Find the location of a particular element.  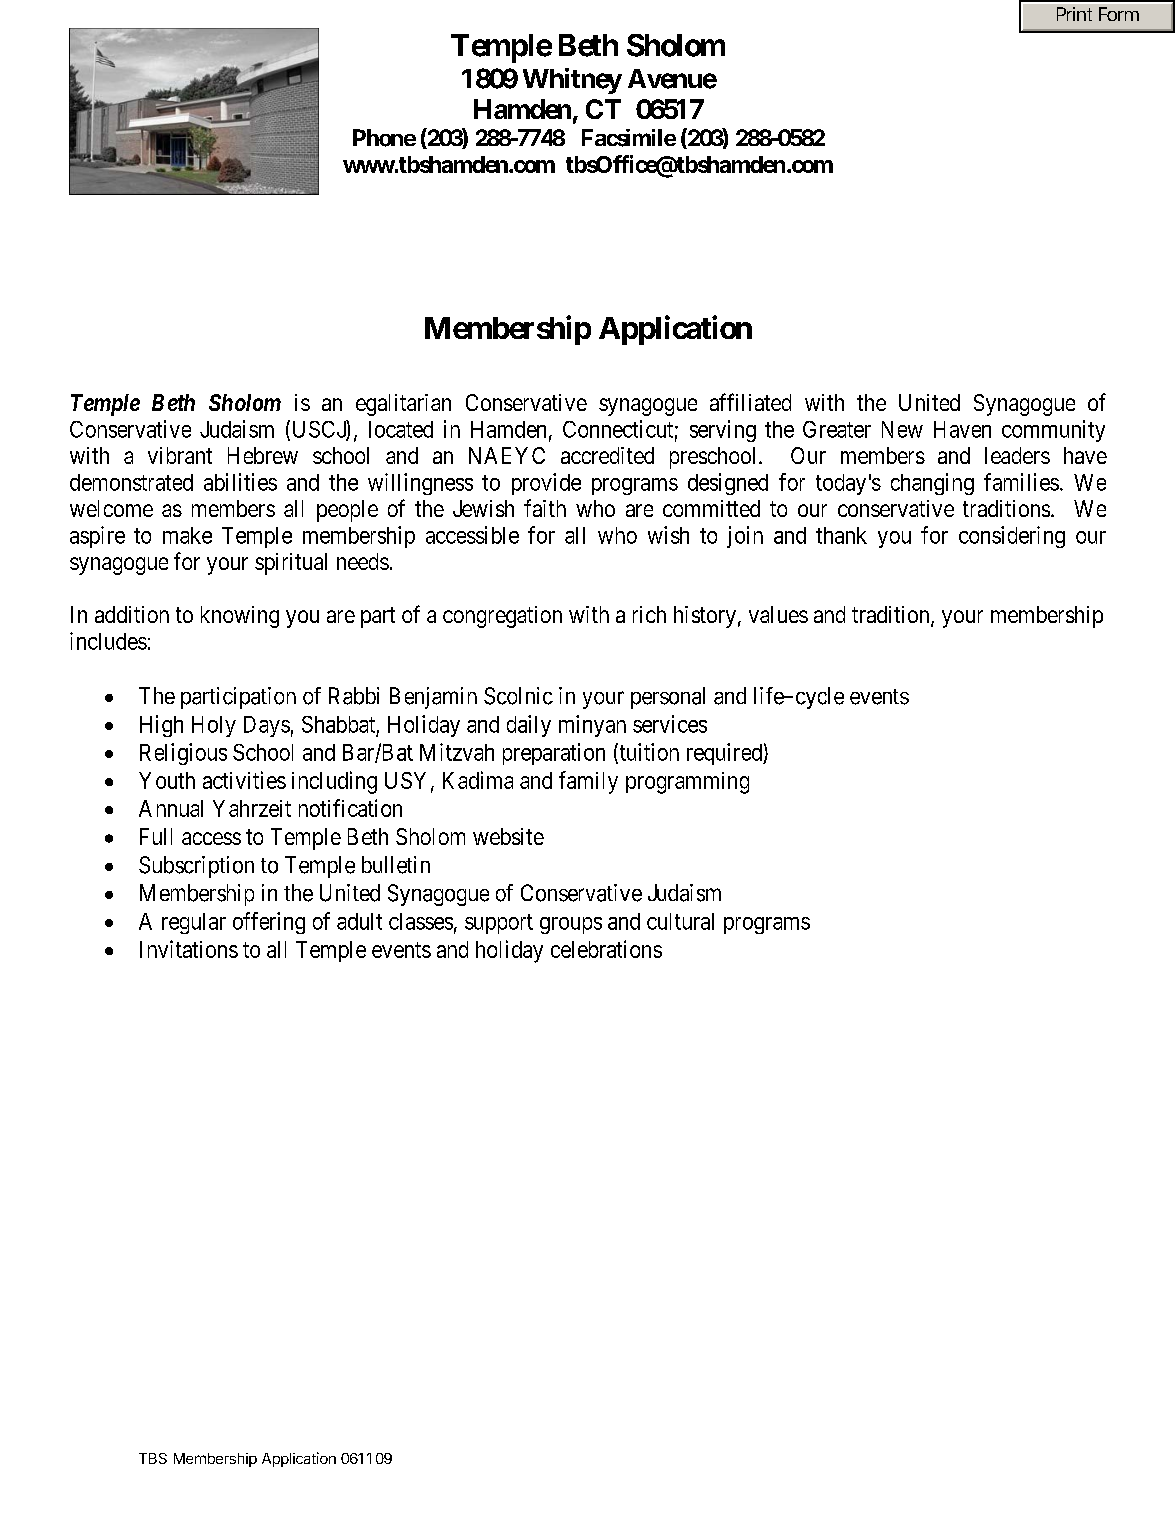

New is located at coordinates (902, 429).
